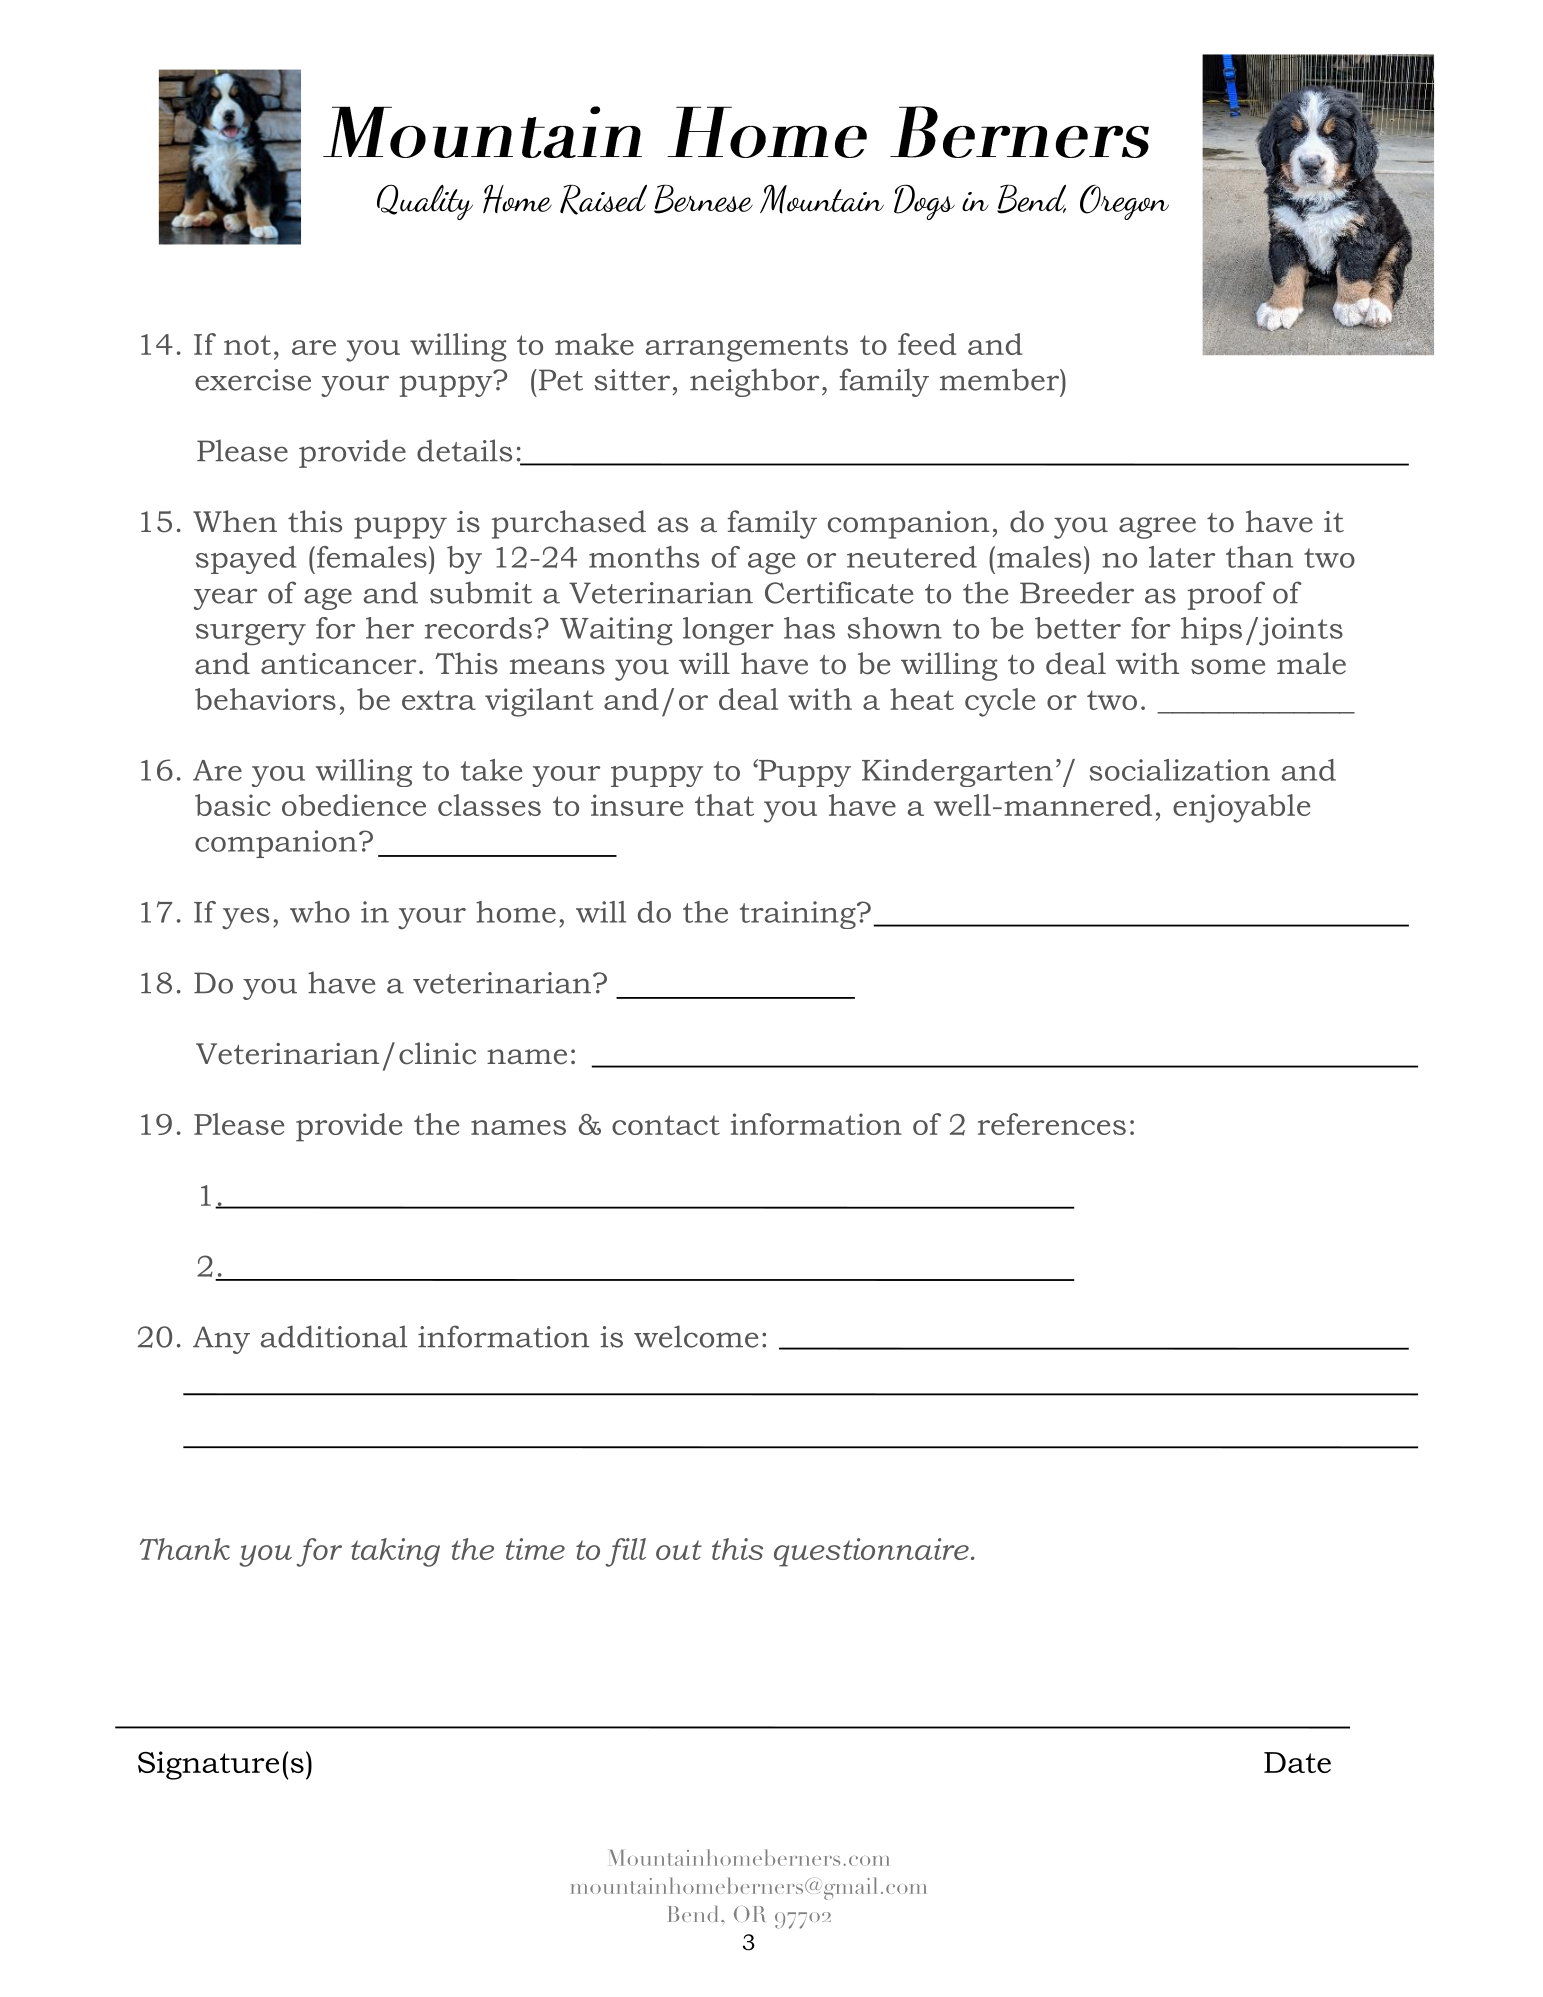  Describe the element at coordinates (679, 1550) in the screenshot. I see `out` at that location.
